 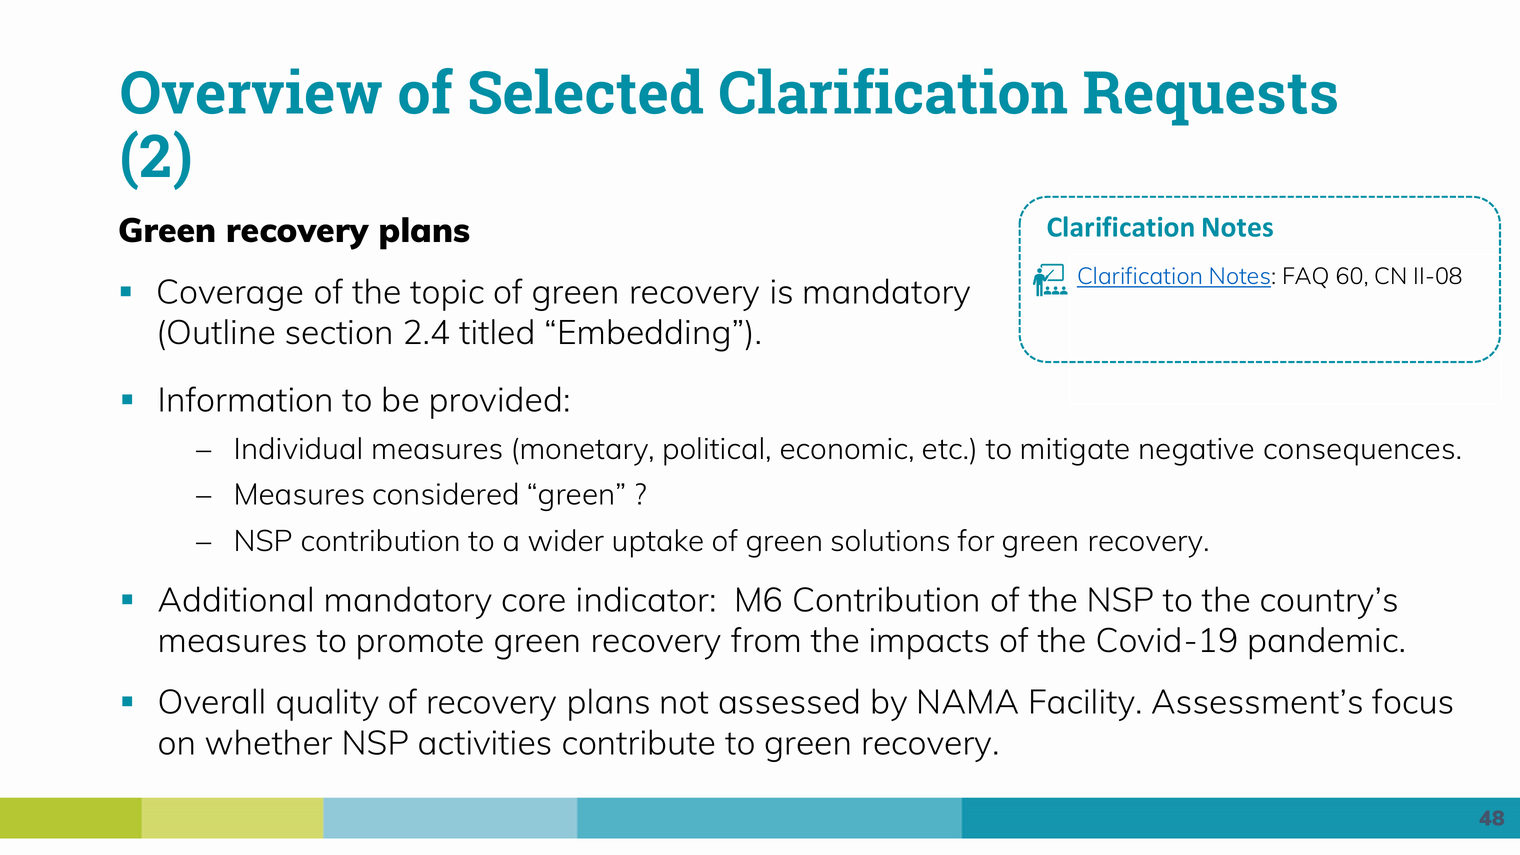 What do you see at coordinates (1210, 98) in the screenshot?
I see `Requests` at bounding box center [1210, 98].
